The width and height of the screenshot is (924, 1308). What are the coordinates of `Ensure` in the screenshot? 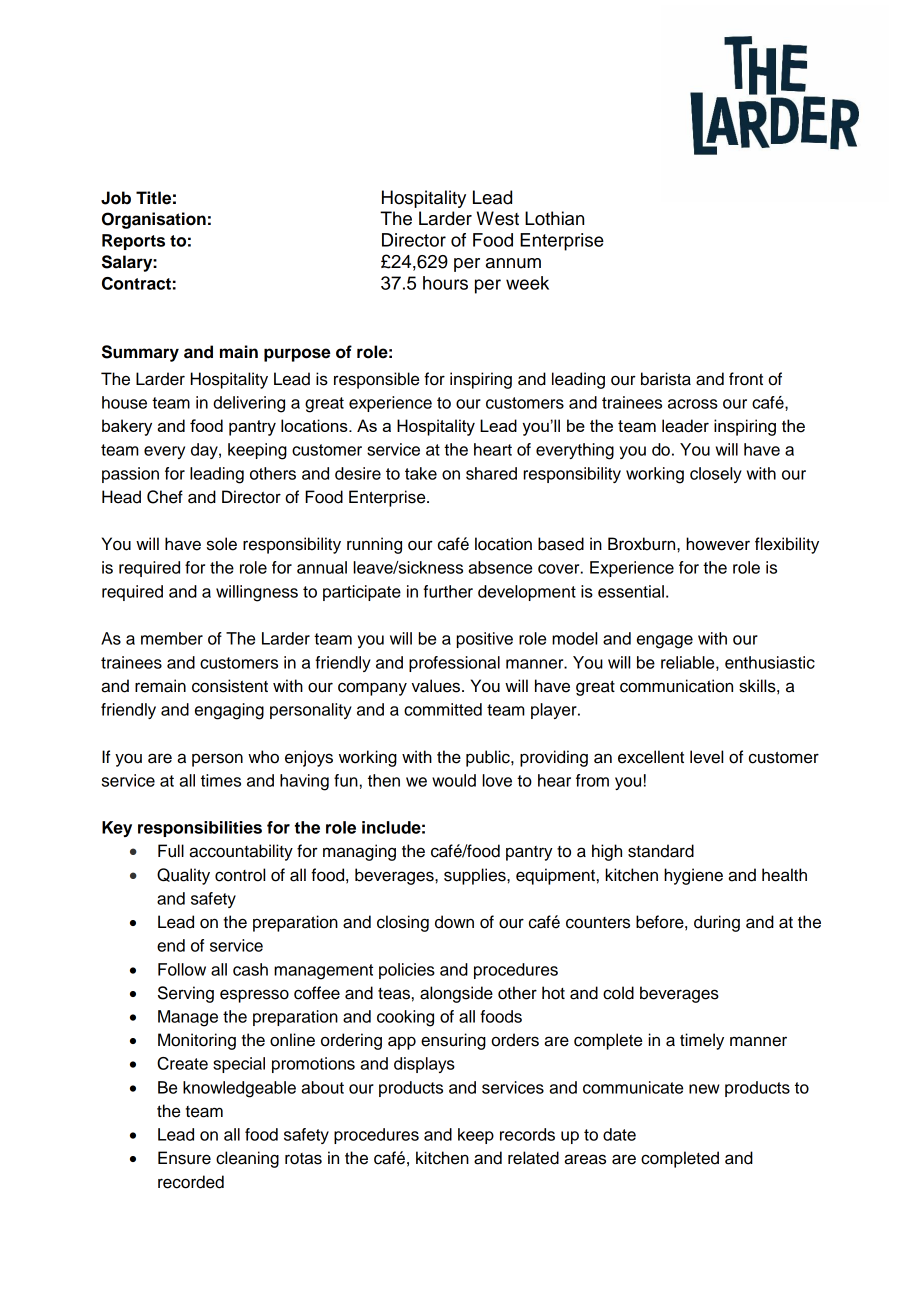 It's located at (184, 1158).
